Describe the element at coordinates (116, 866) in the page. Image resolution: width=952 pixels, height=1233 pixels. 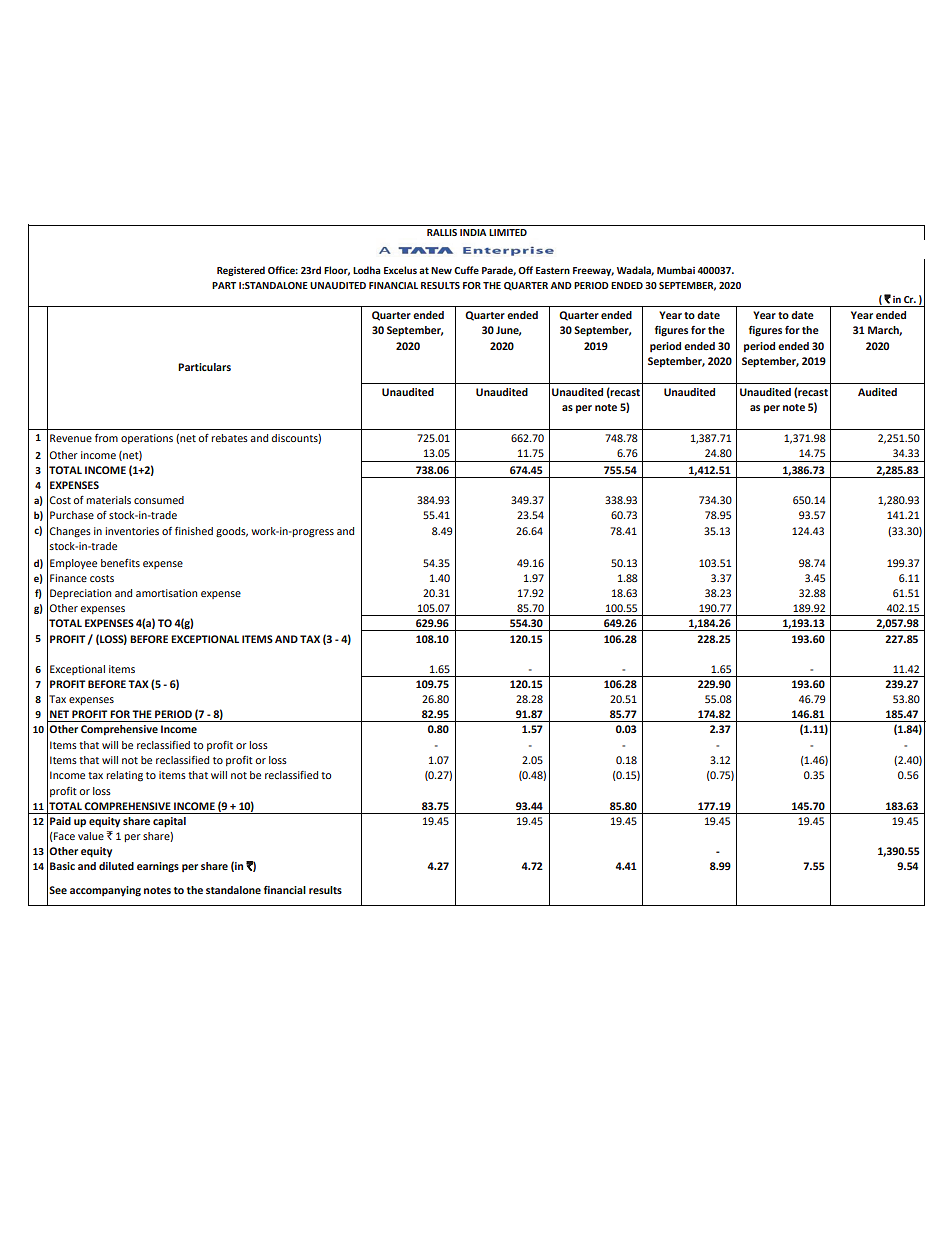
I see `diluted` at that location.
